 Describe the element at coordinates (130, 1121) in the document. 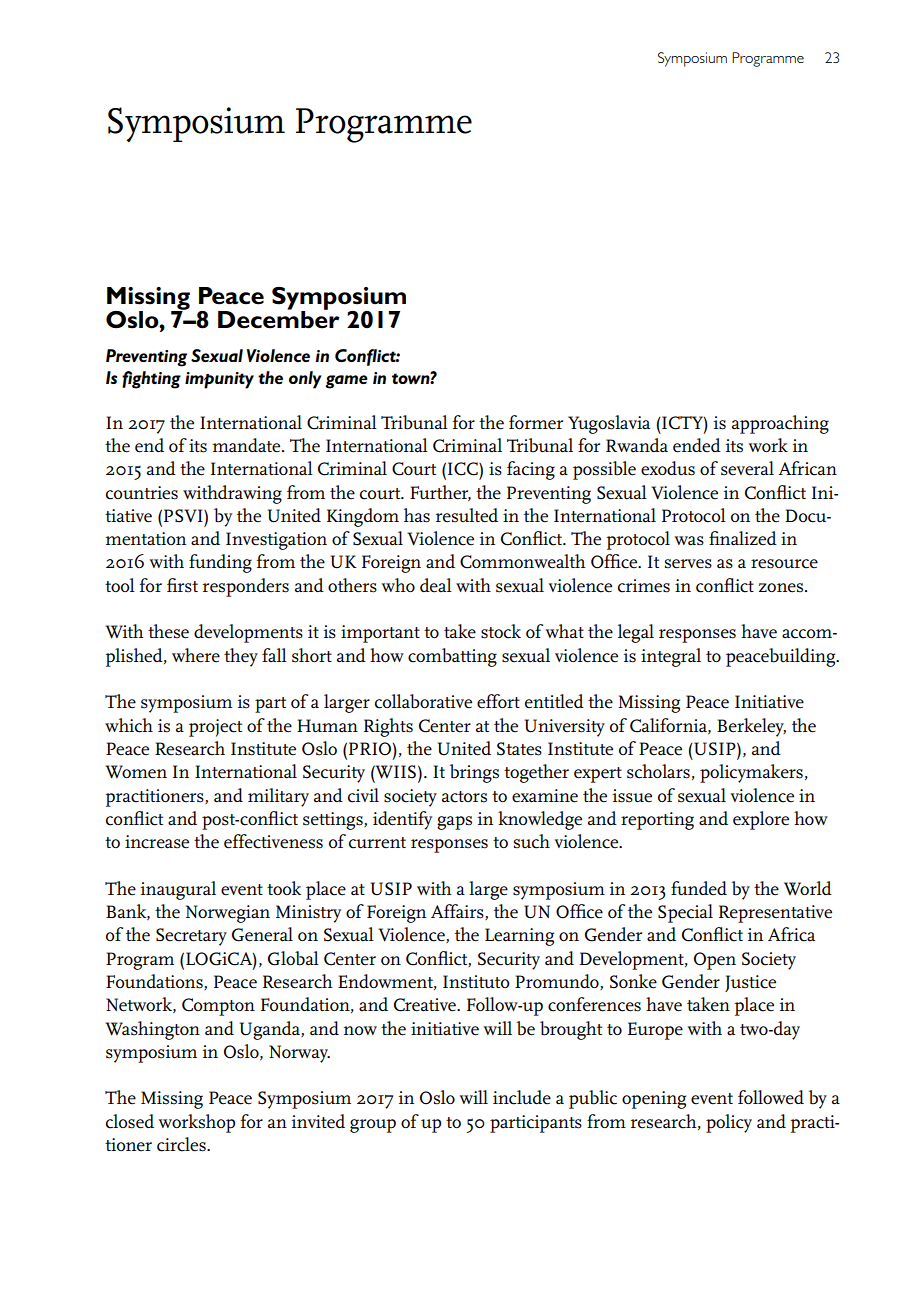

I see `closed` at that location.
